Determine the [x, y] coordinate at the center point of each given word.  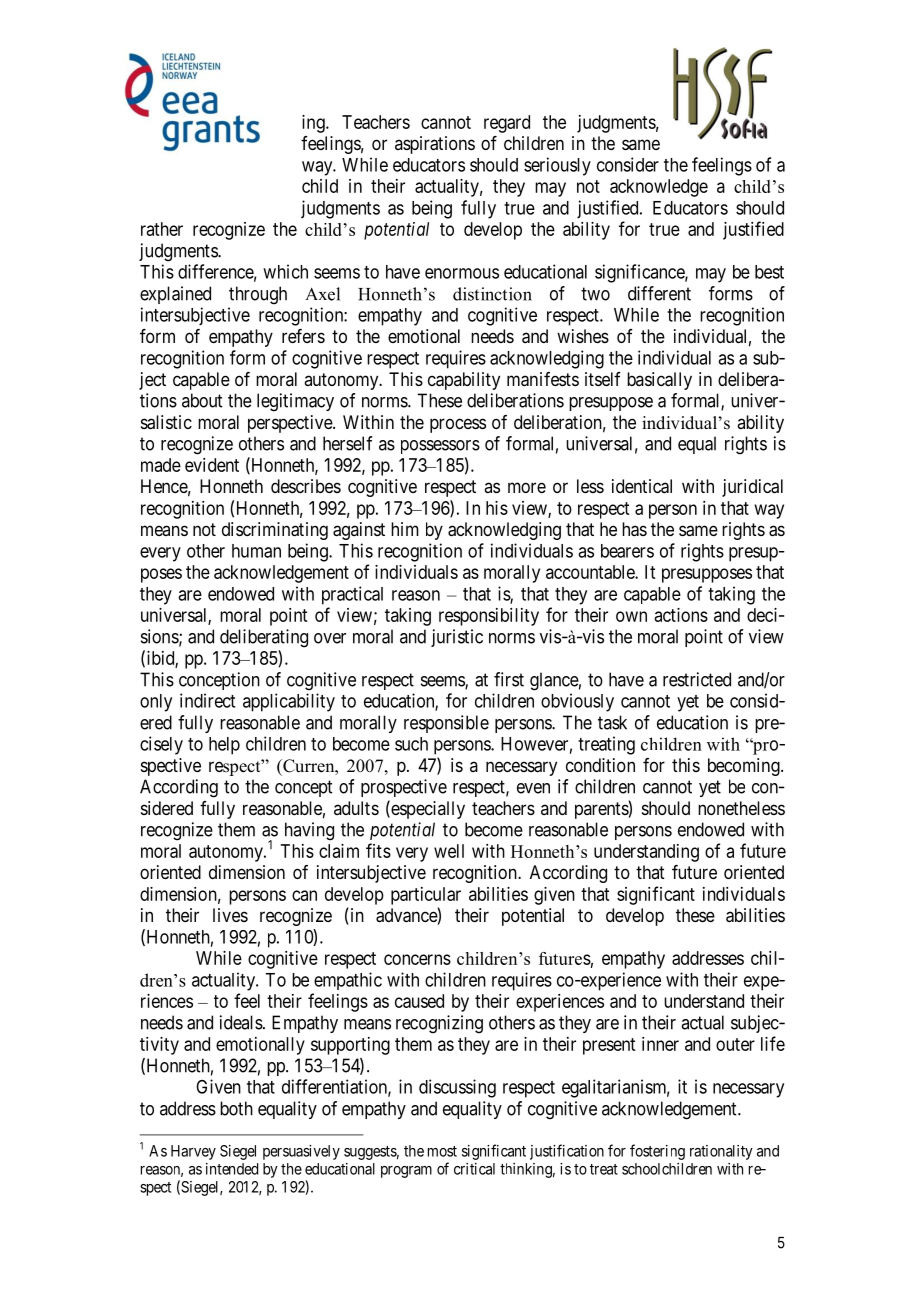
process [458, 425]
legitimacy [295, 402]
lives [230, 915]
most [442, 1151]
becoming [745, 767]
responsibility [489, 617]
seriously [557, 166]
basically [659, 381]
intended [232, 1169]
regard [507, 124]
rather [162, 229]
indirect [207, 700]
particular [426, 896]
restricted [697, 679]
